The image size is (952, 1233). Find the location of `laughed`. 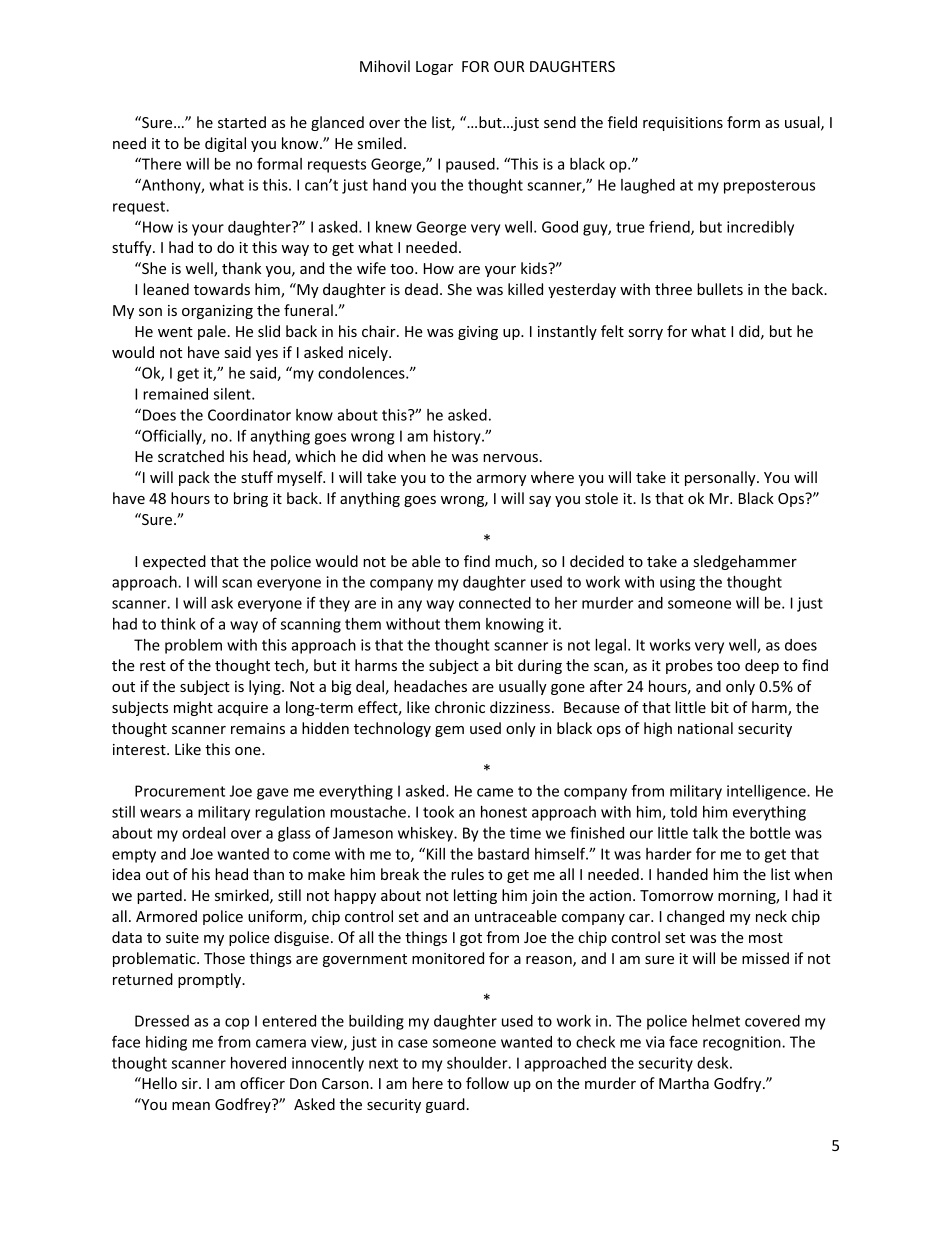

laughed is located at coordinates (648, 186).
